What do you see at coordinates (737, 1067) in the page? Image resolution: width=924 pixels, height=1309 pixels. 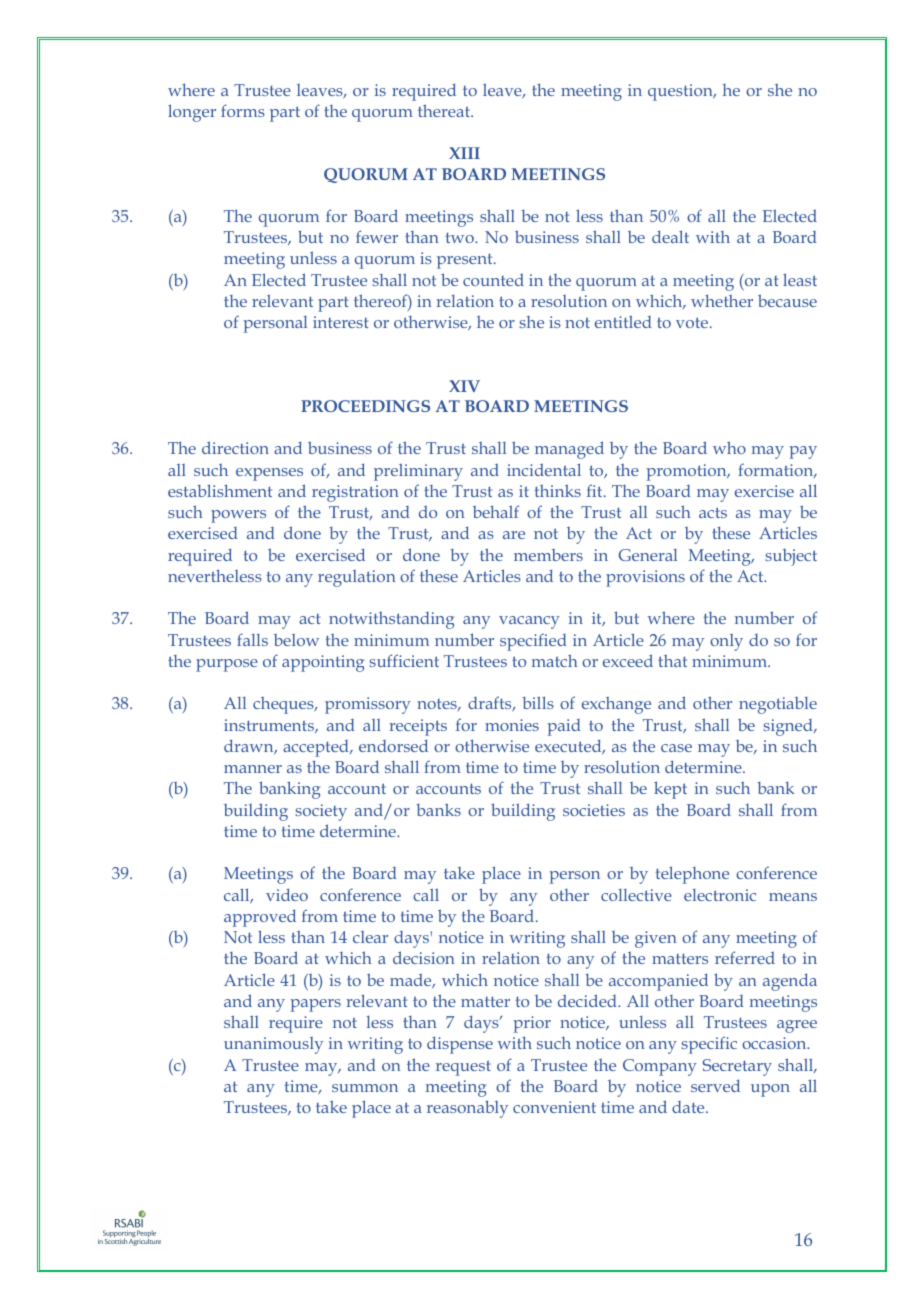 I see `Secretary` at bounding box center [737, 1067].
